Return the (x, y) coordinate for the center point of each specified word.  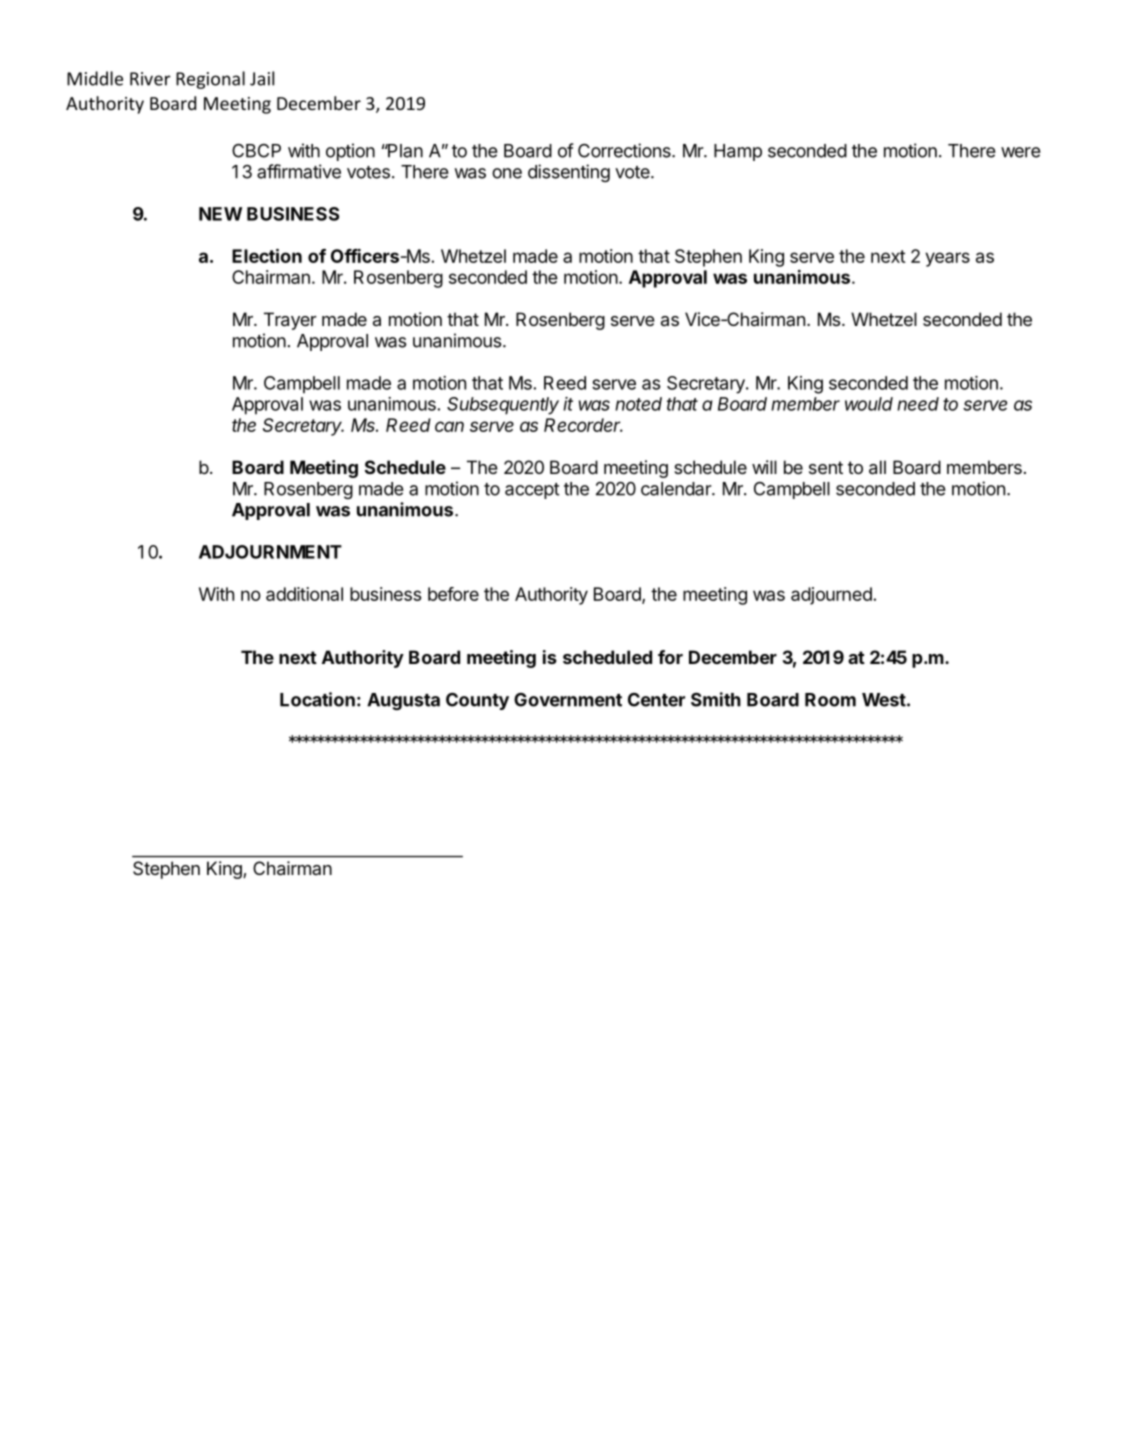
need (918, 404)
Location (317, 699)
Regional (210, 80)
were (1021, 152)
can (449, 426)
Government (568, 700)
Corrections (625, 150)
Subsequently (503, 406)
